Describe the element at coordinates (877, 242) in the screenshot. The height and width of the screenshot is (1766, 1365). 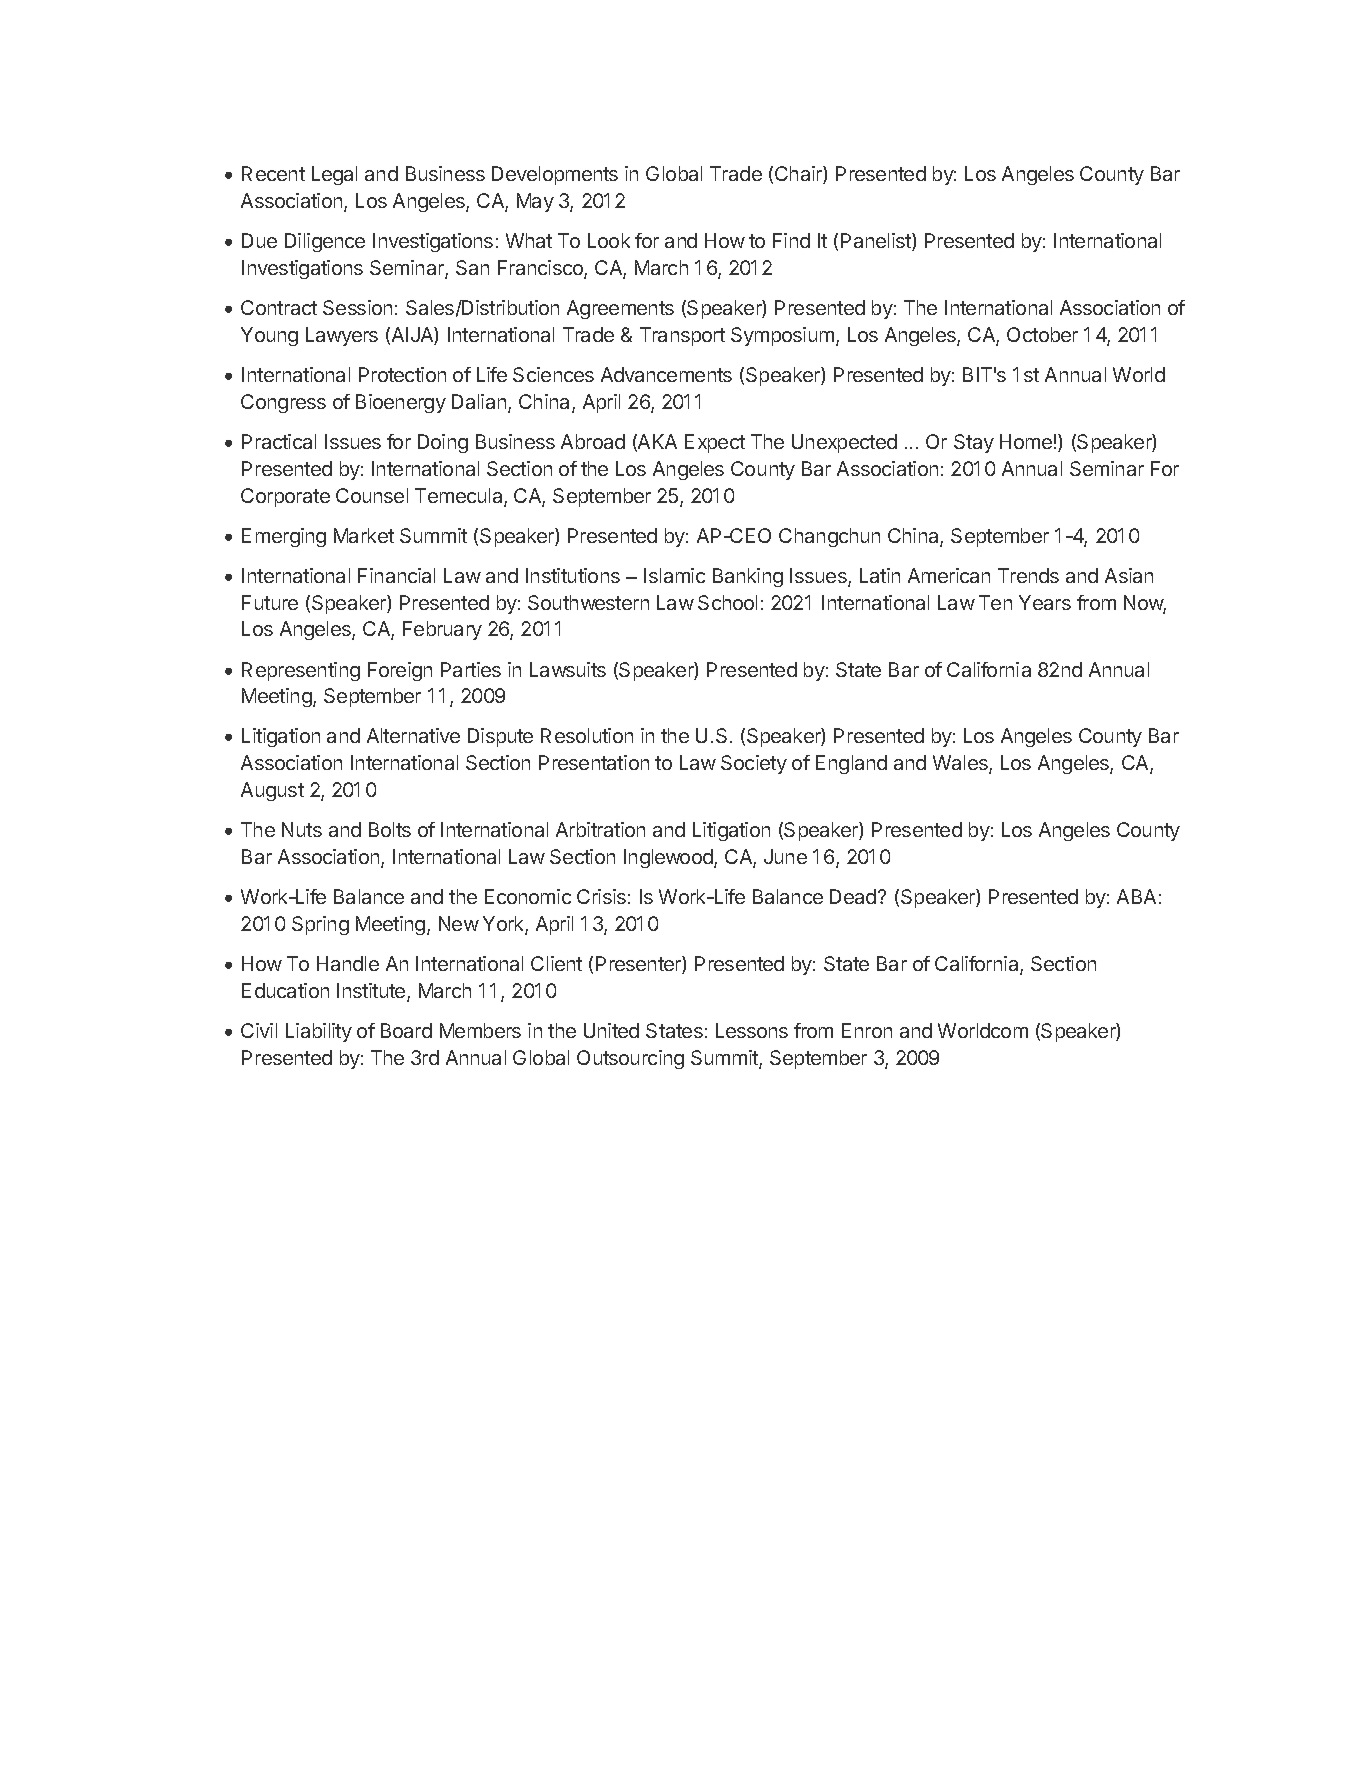
I see `Panelist` at that location.
